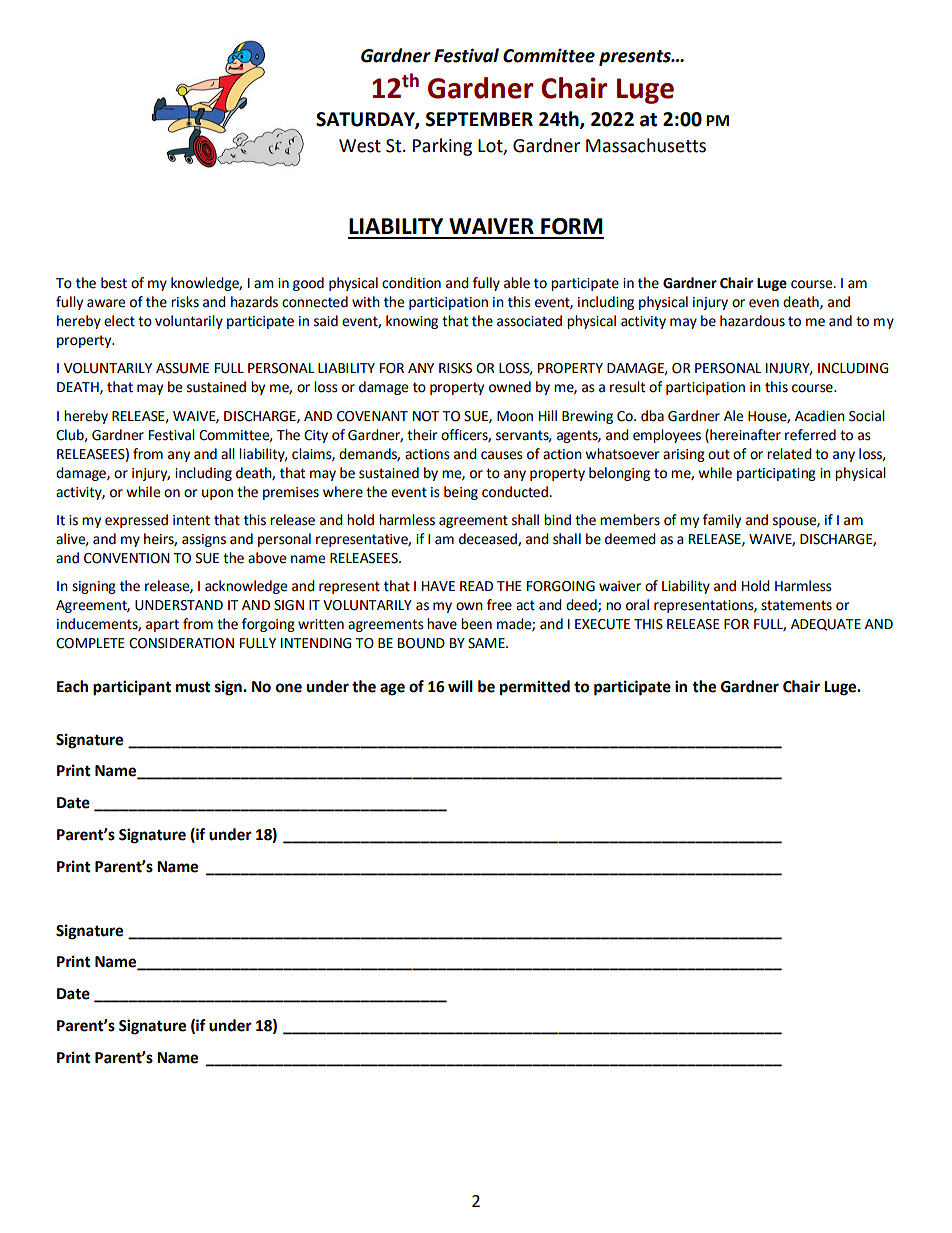 Image resolution: width=952 pixels, height=1233 pixels. What do you see at coordinates (636, 58) in the page?
I see `presents` at bounding box center [636, 58].
